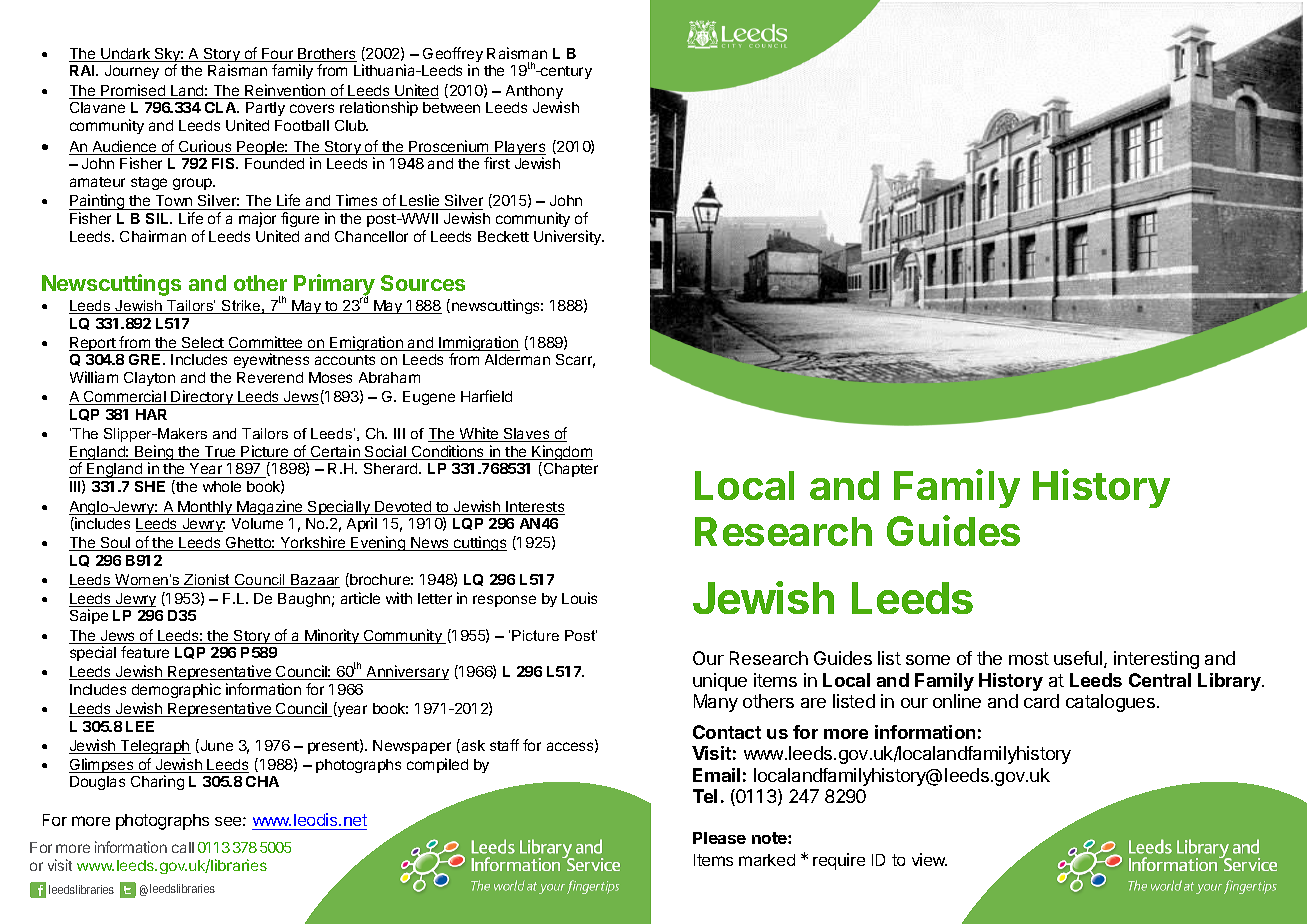 The image size is (1307, 924). I want to click on Reinvention, so click(285, 91).
